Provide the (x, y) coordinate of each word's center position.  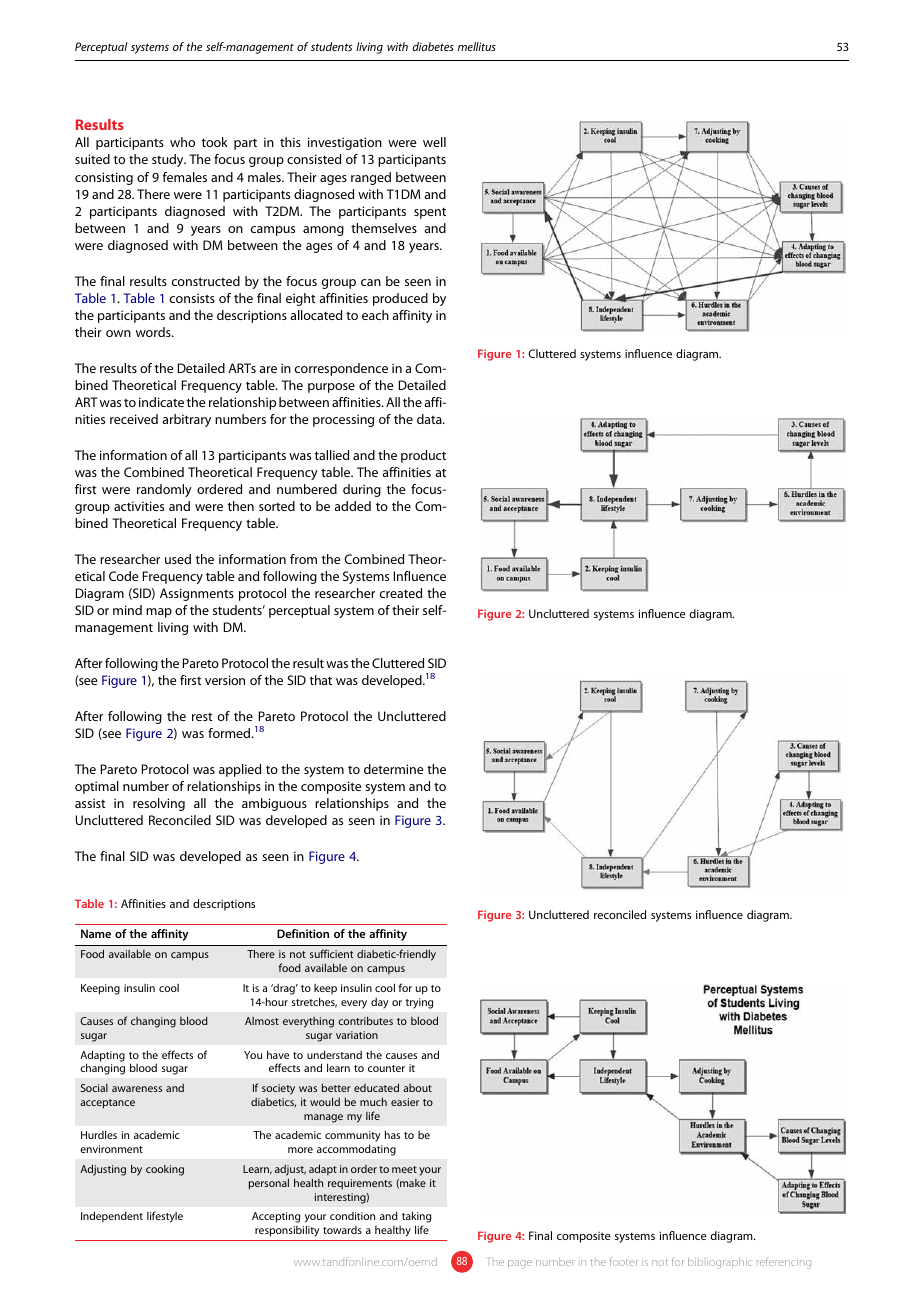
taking (416, 1217)
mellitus (477, 46)
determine (394, 769)
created (401, 593)
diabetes (433, 46)
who (182, 142)
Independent (112, 1217)
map (159, 613)
